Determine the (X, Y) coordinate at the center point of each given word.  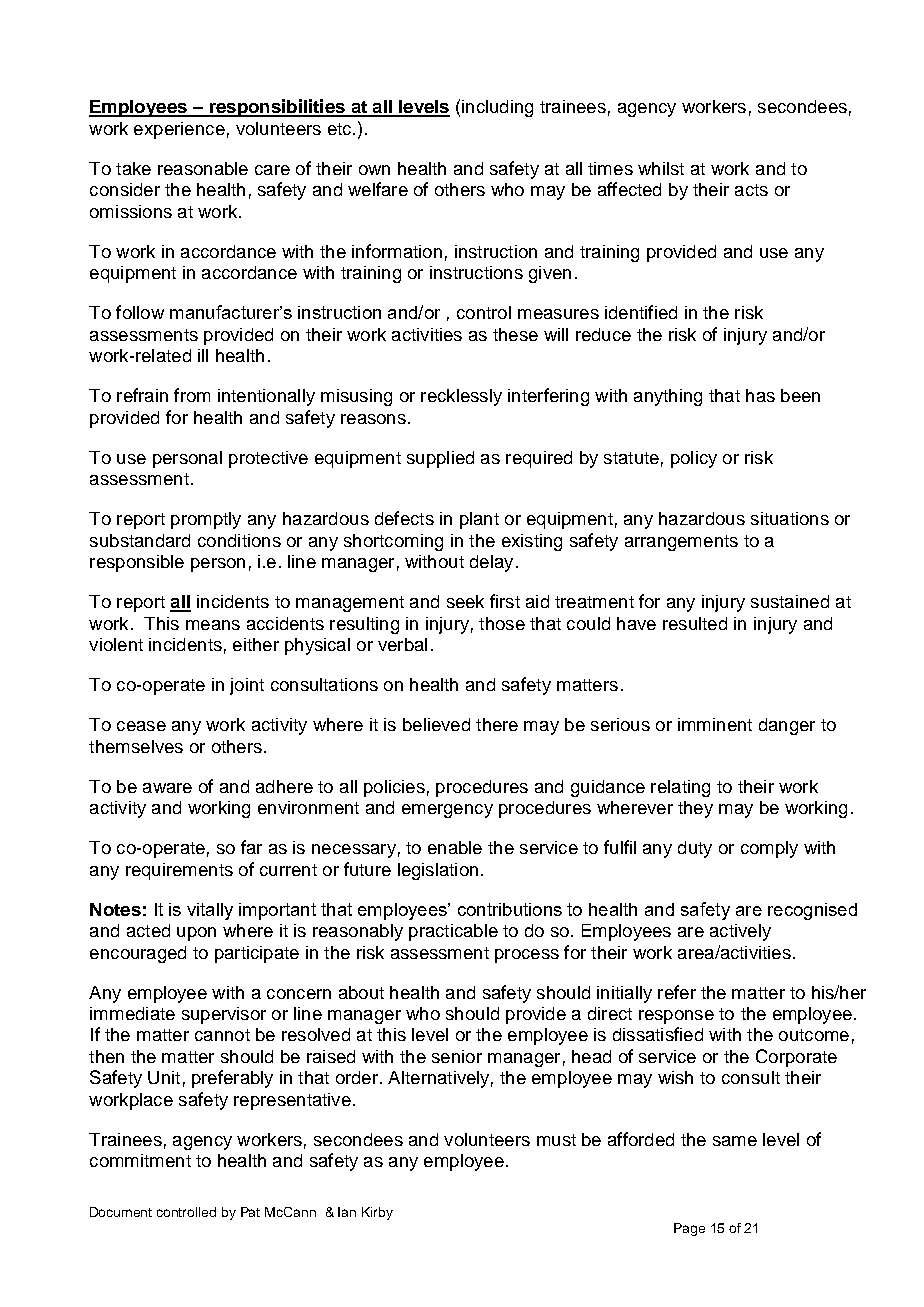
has (760, 395)
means (213, 625)
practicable (453, 932)
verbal (402, 644)
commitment (140, 1160)
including (497, 108)
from (192, 395)
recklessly (461, 397)
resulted (695, 623)
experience (179, 130)
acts (751, 190)
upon (196, 934)
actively (740, 932)
